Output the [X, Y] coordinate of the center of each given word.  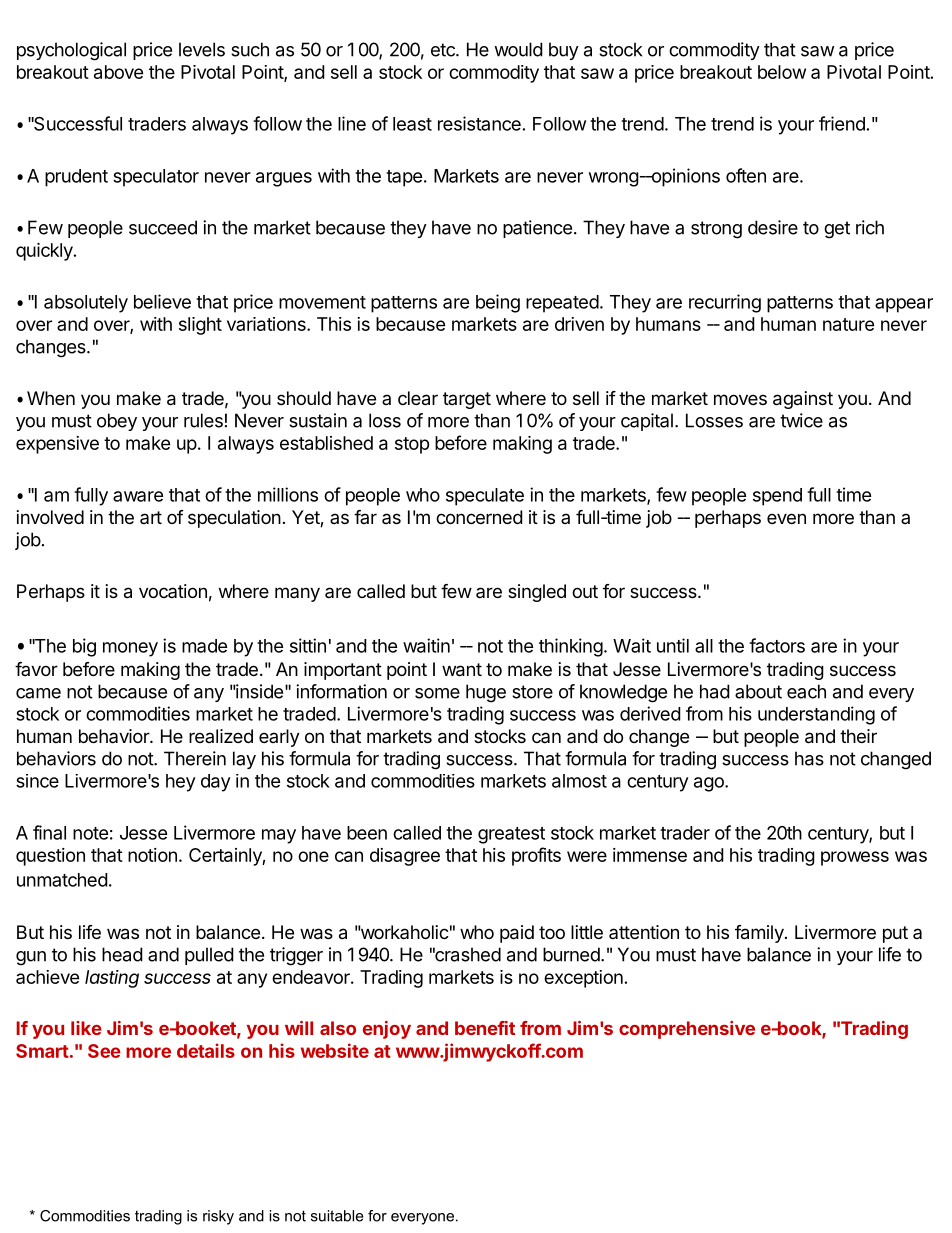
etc [444, 50]
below [782, 72]
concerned [479, 517]
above [118, 72]
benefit [485, 1028]
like [86, 1028]
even [786, 518]
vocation [173, 591]
